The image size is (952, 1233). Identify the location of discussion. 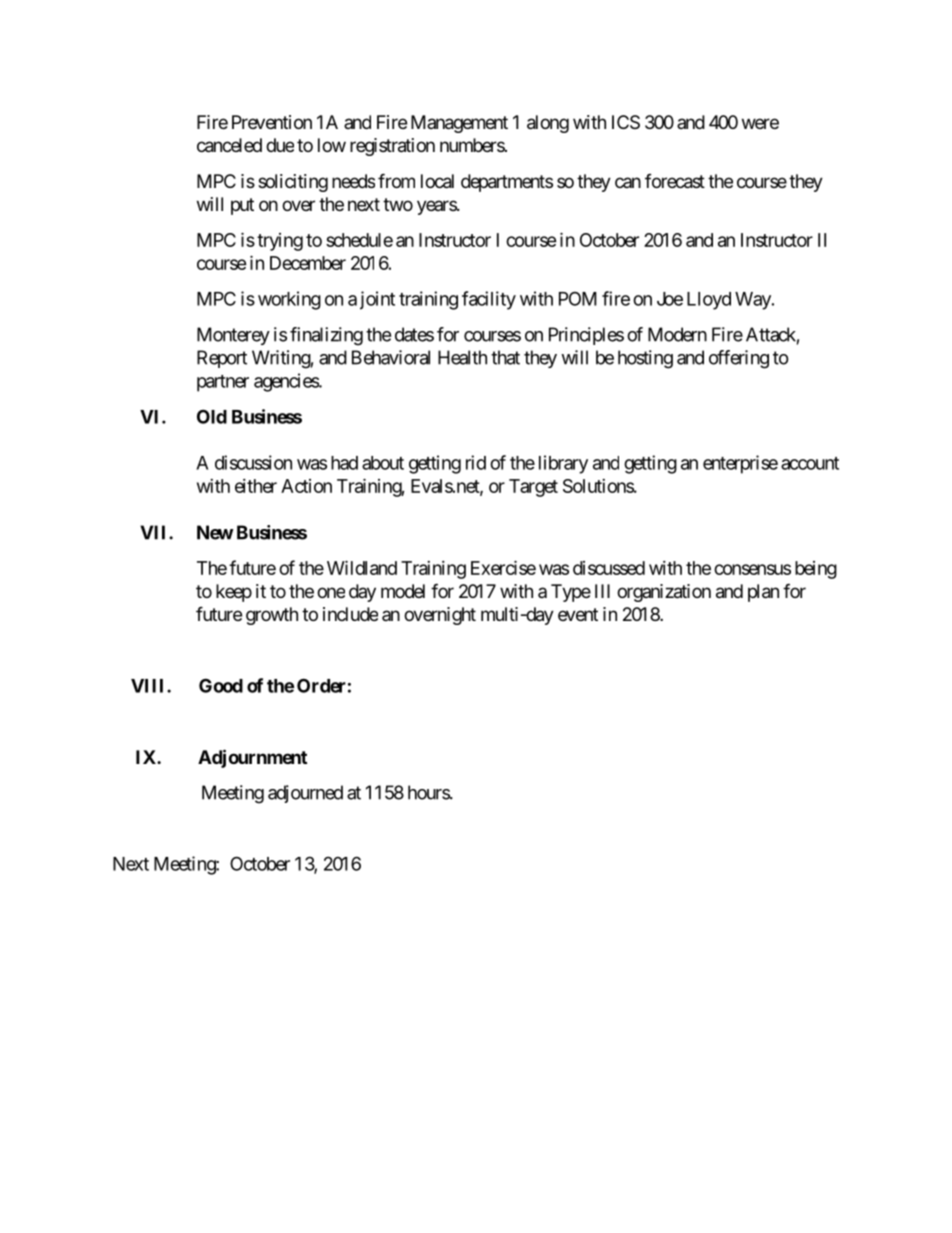
(253, 462).
